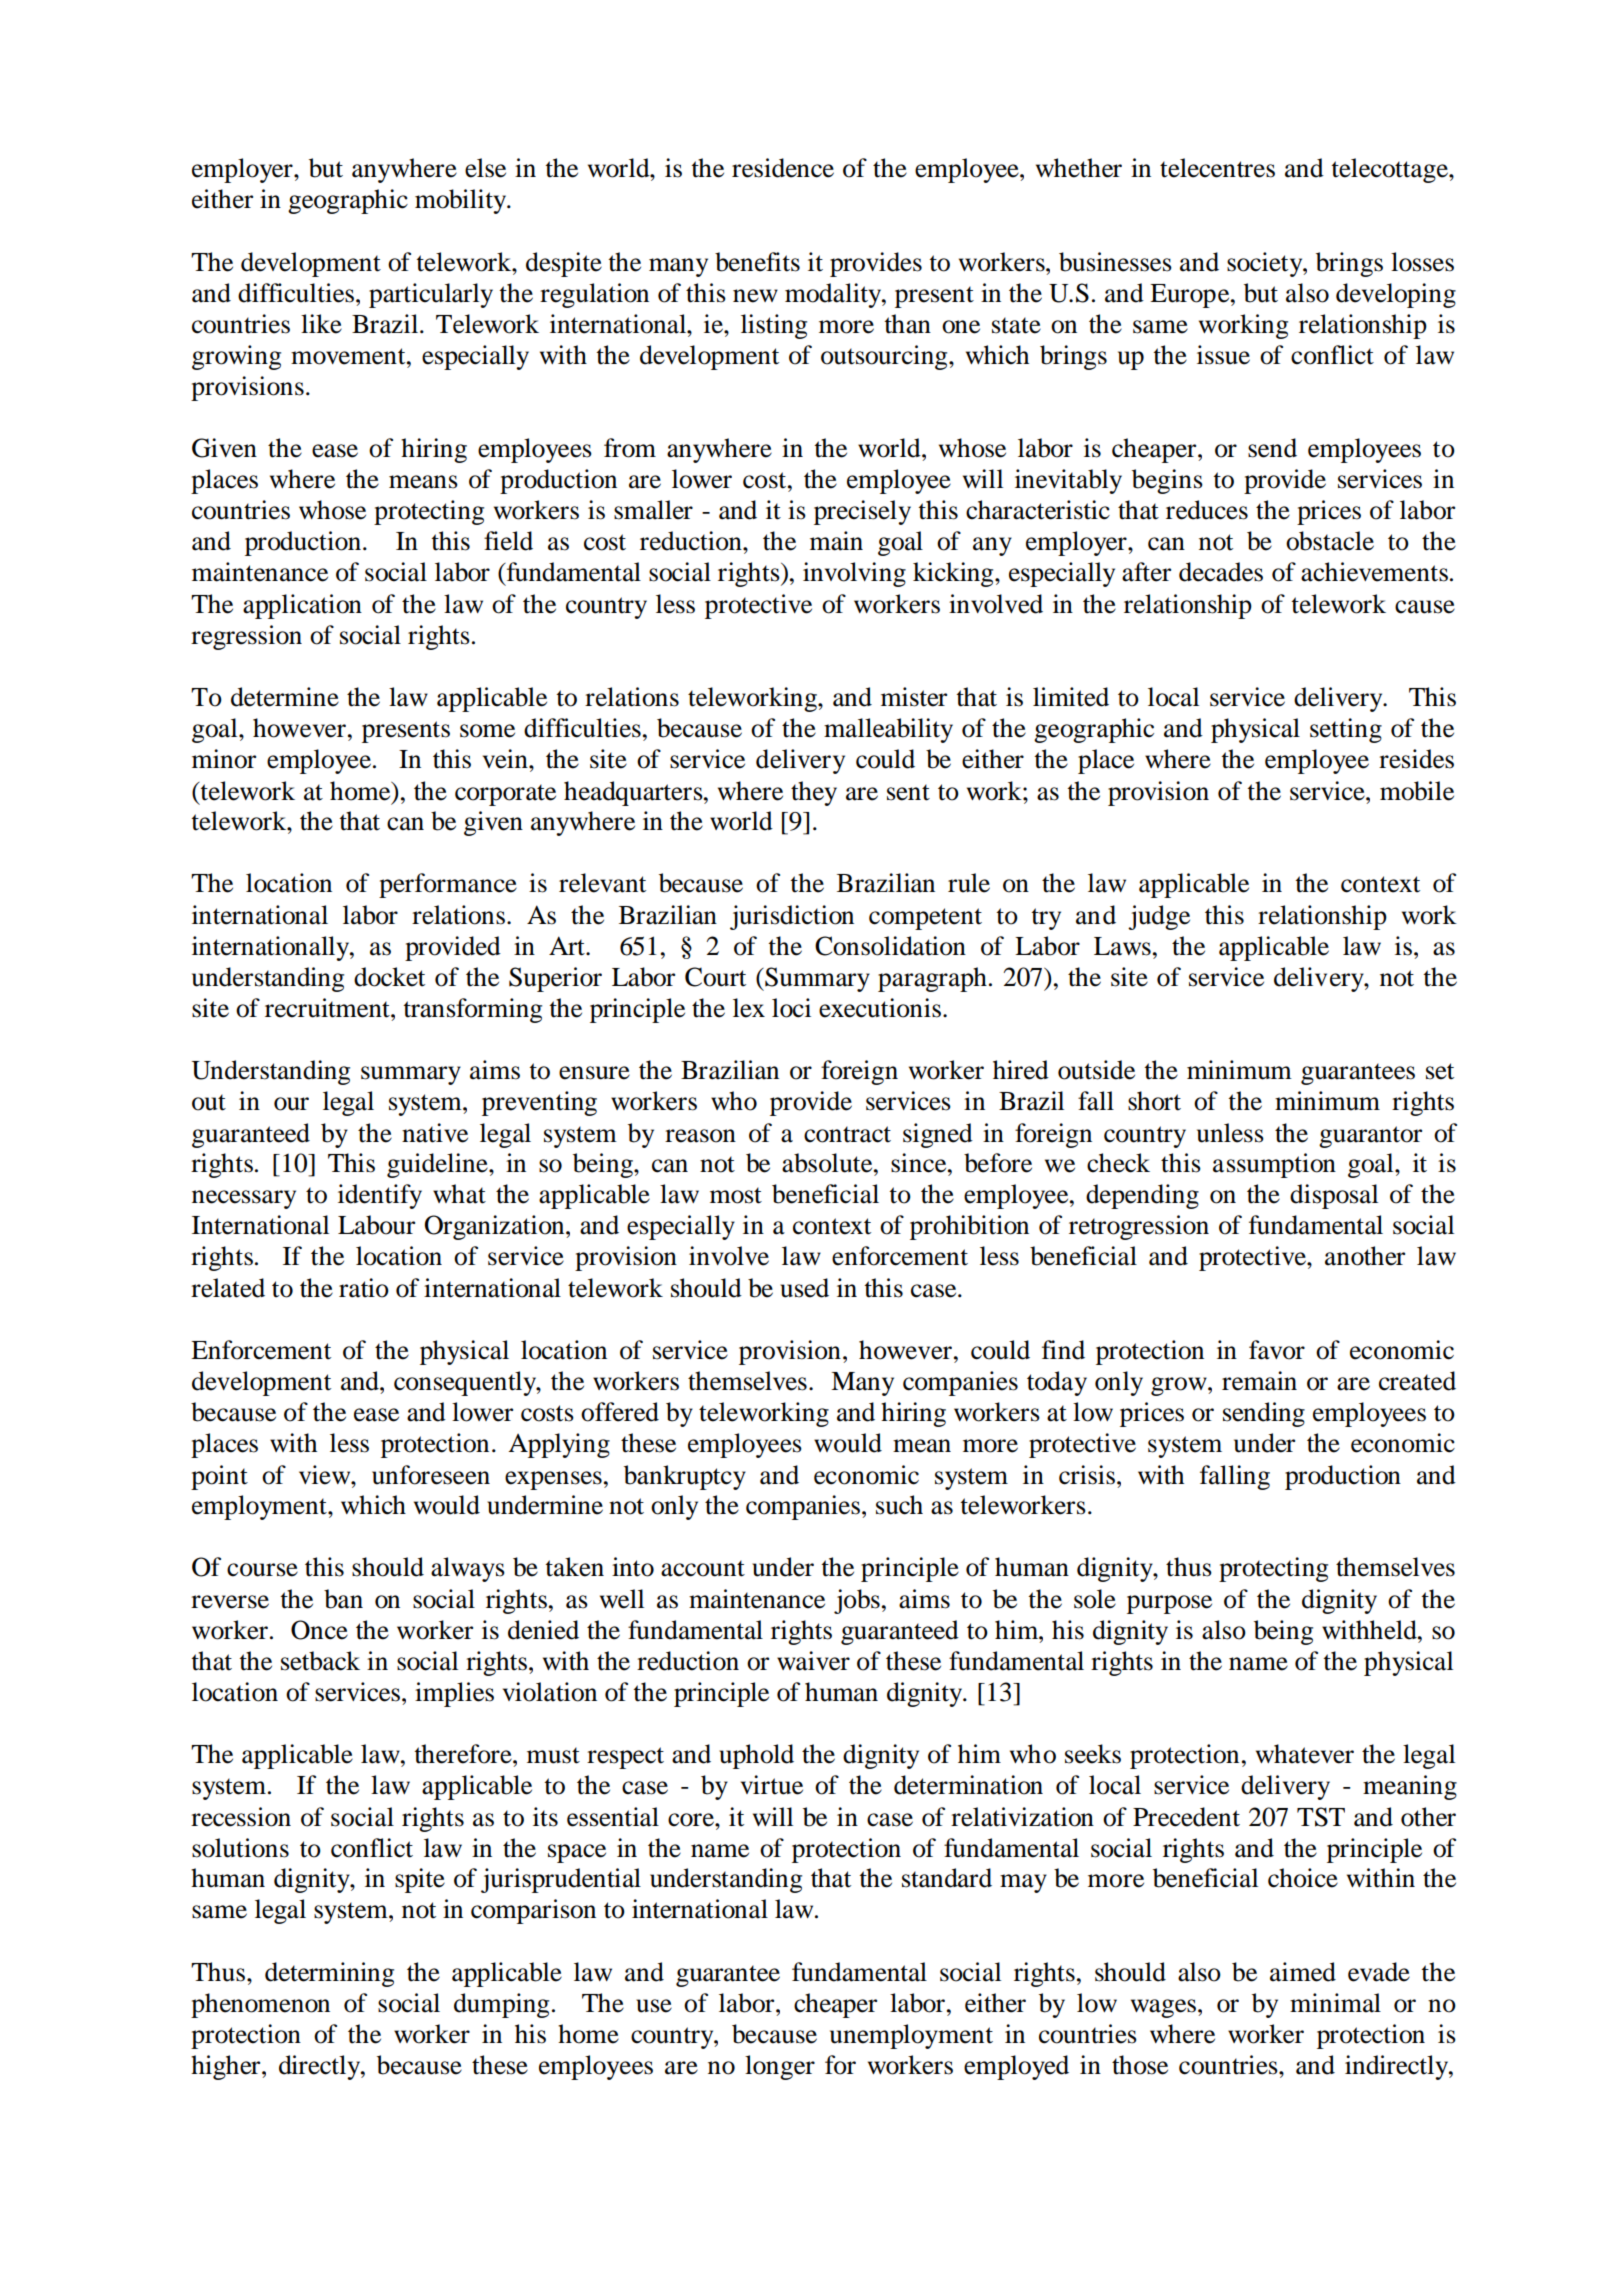  Describe the element at coordinates (847, 1134) in the screenshot. I see `contract` at that location.
